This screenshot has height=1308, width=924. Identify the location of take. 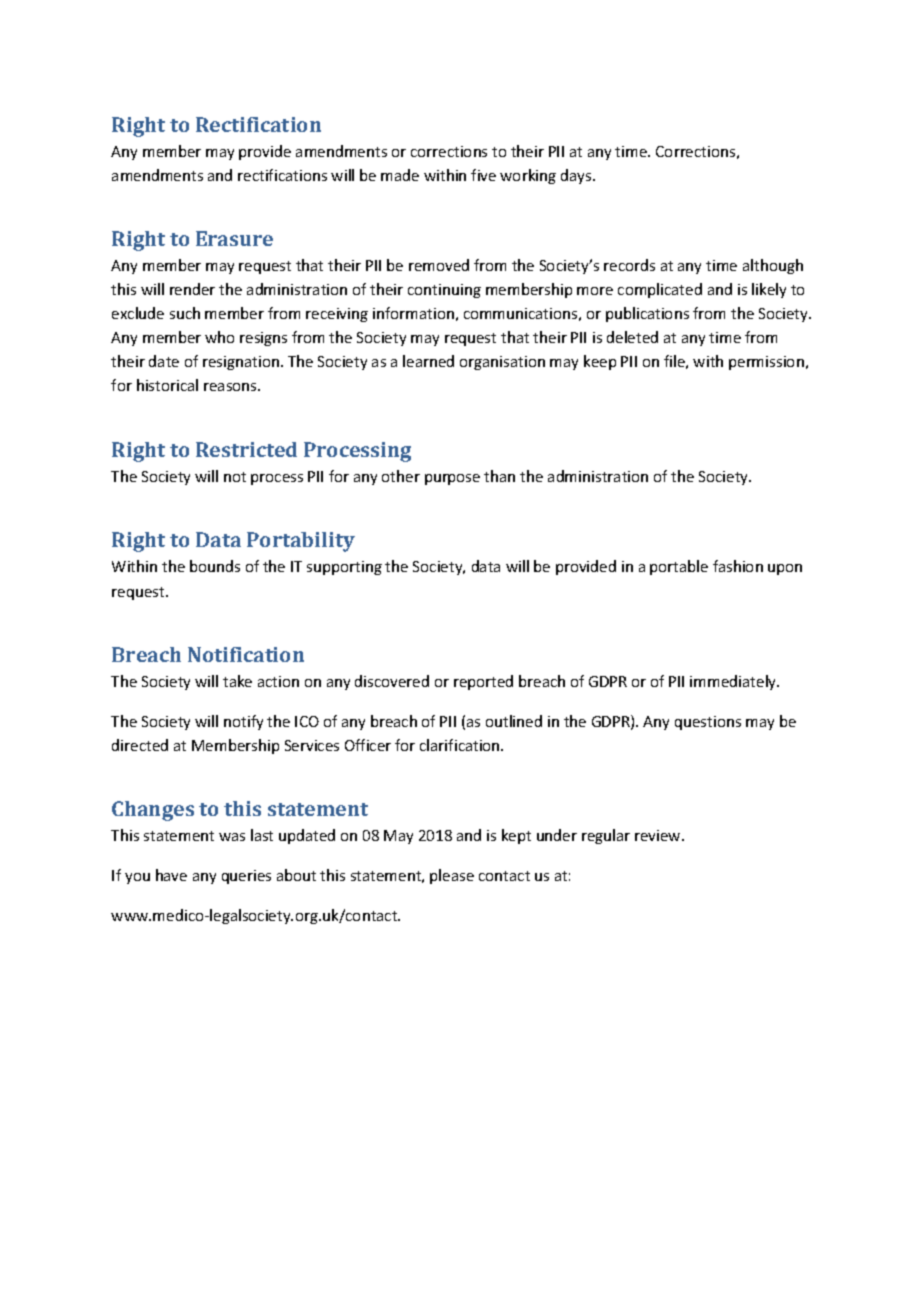
(237, 681).
